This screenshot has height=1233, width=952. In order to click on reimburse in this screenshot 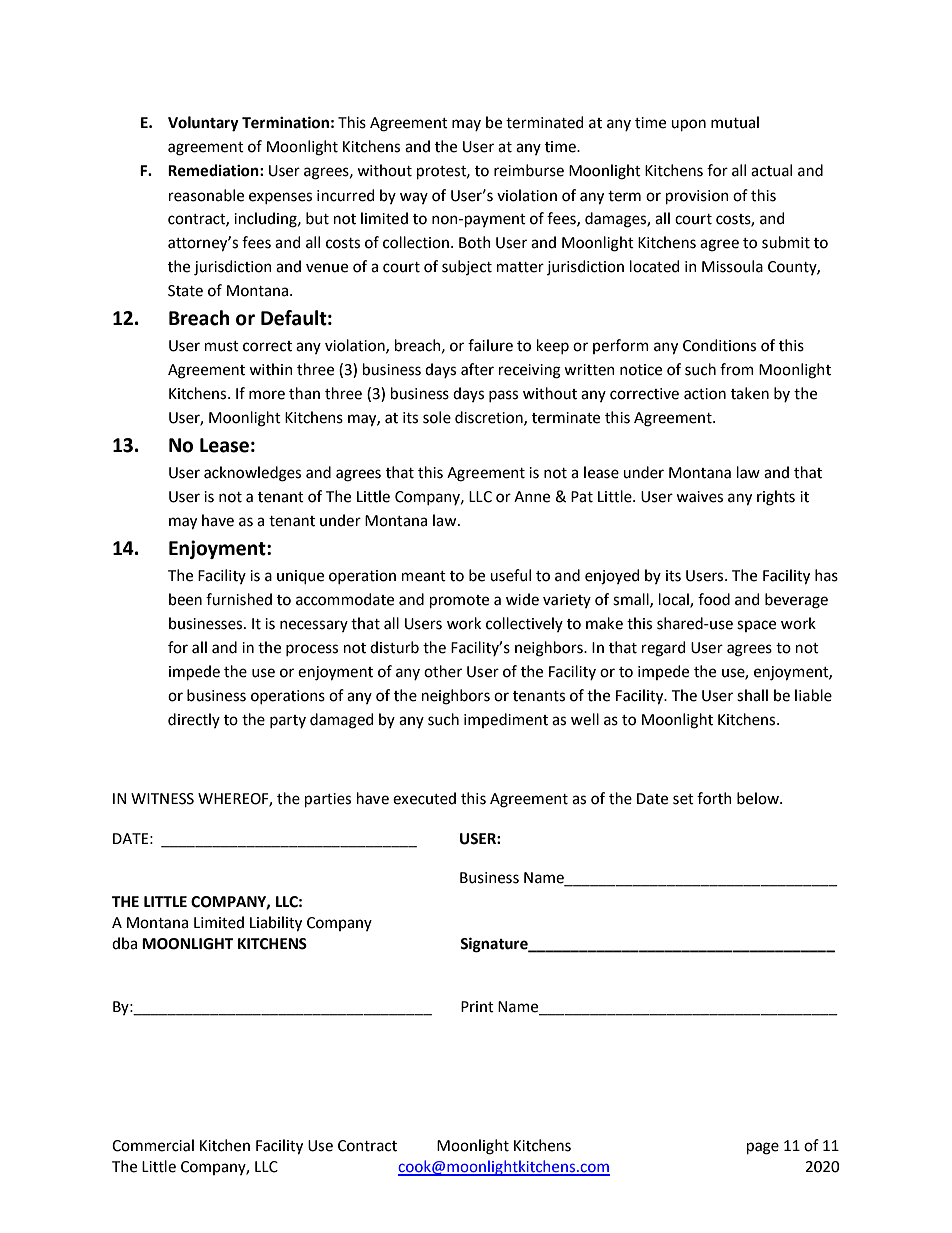, I will do `click(529, 170)`.
